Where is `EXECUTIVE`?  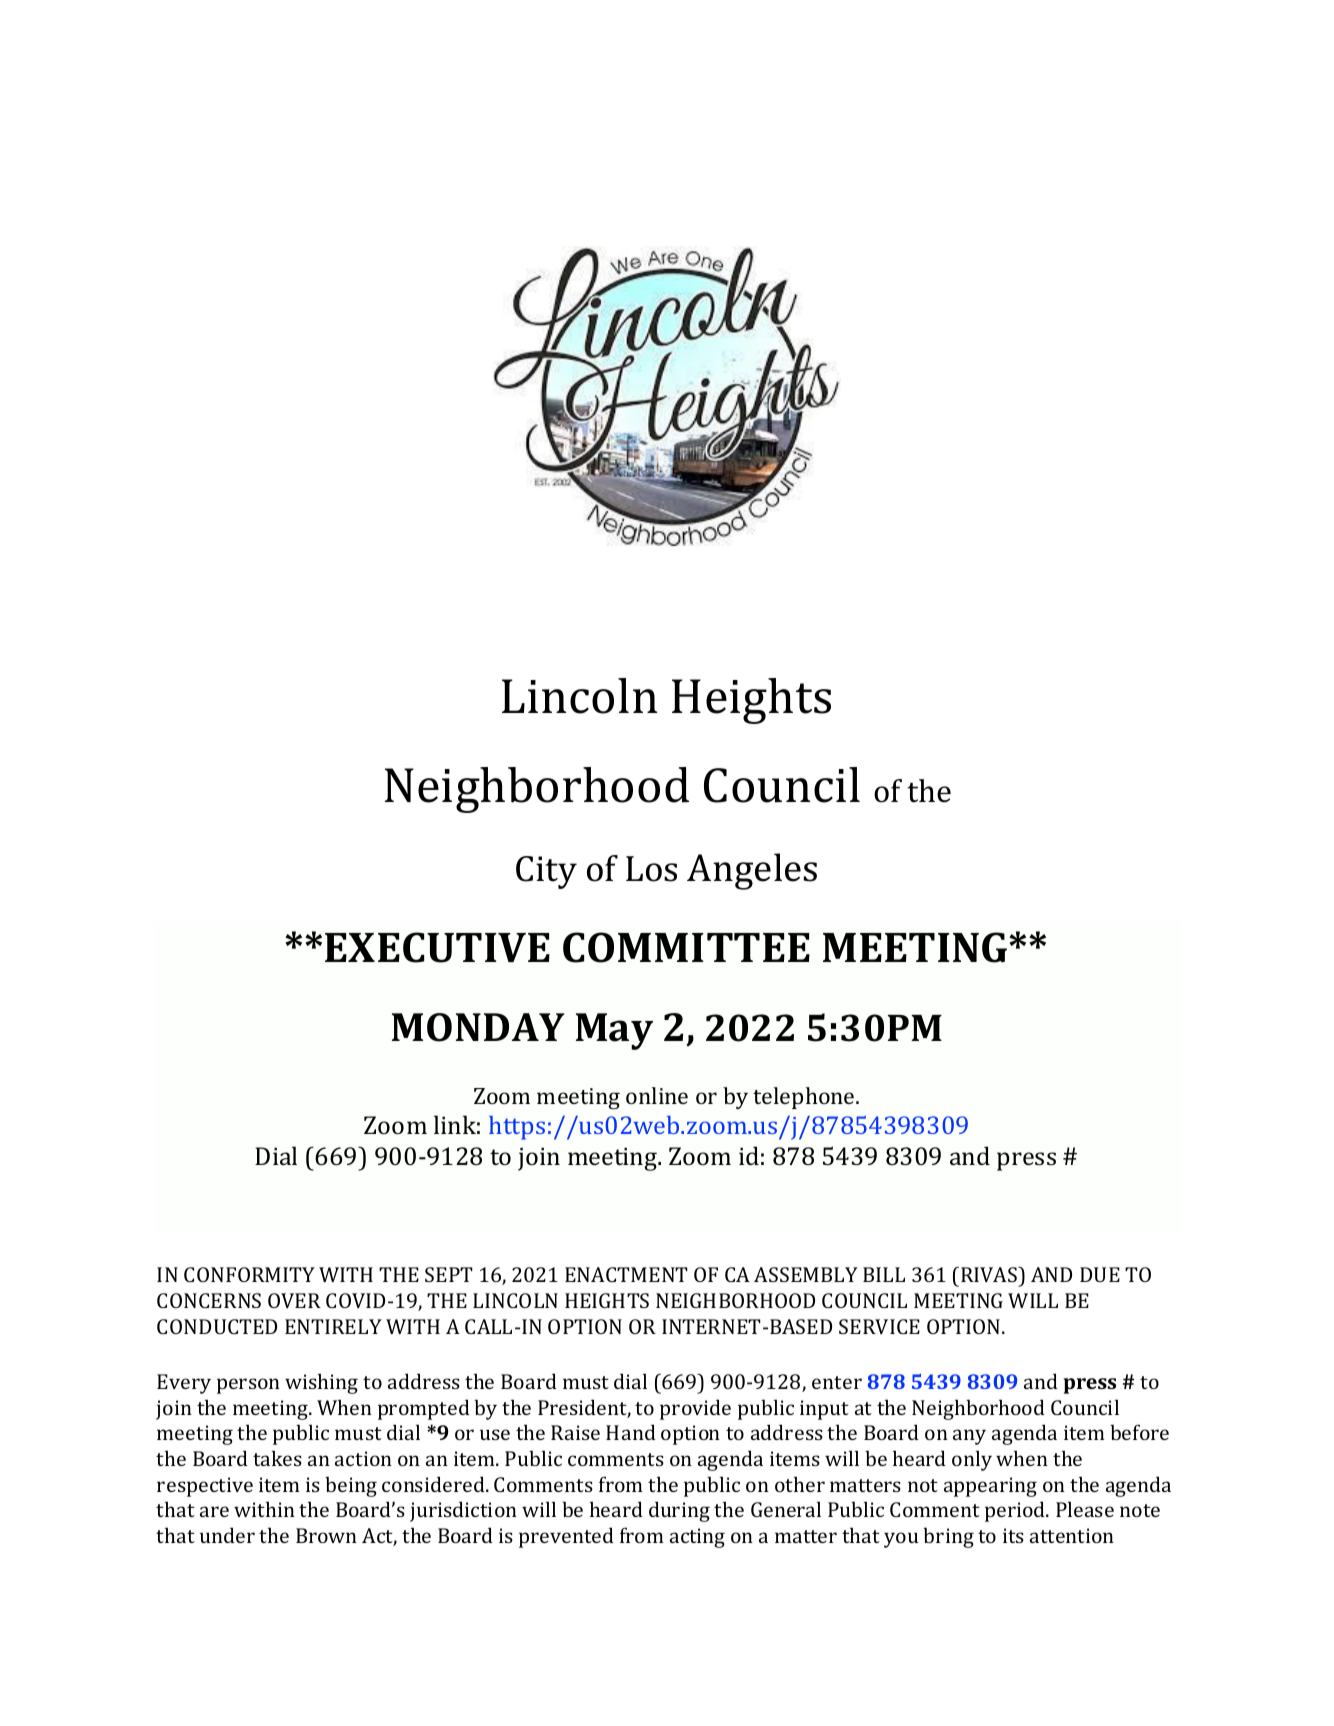
EXECUTIVE is located at coordinates (437, 947).
